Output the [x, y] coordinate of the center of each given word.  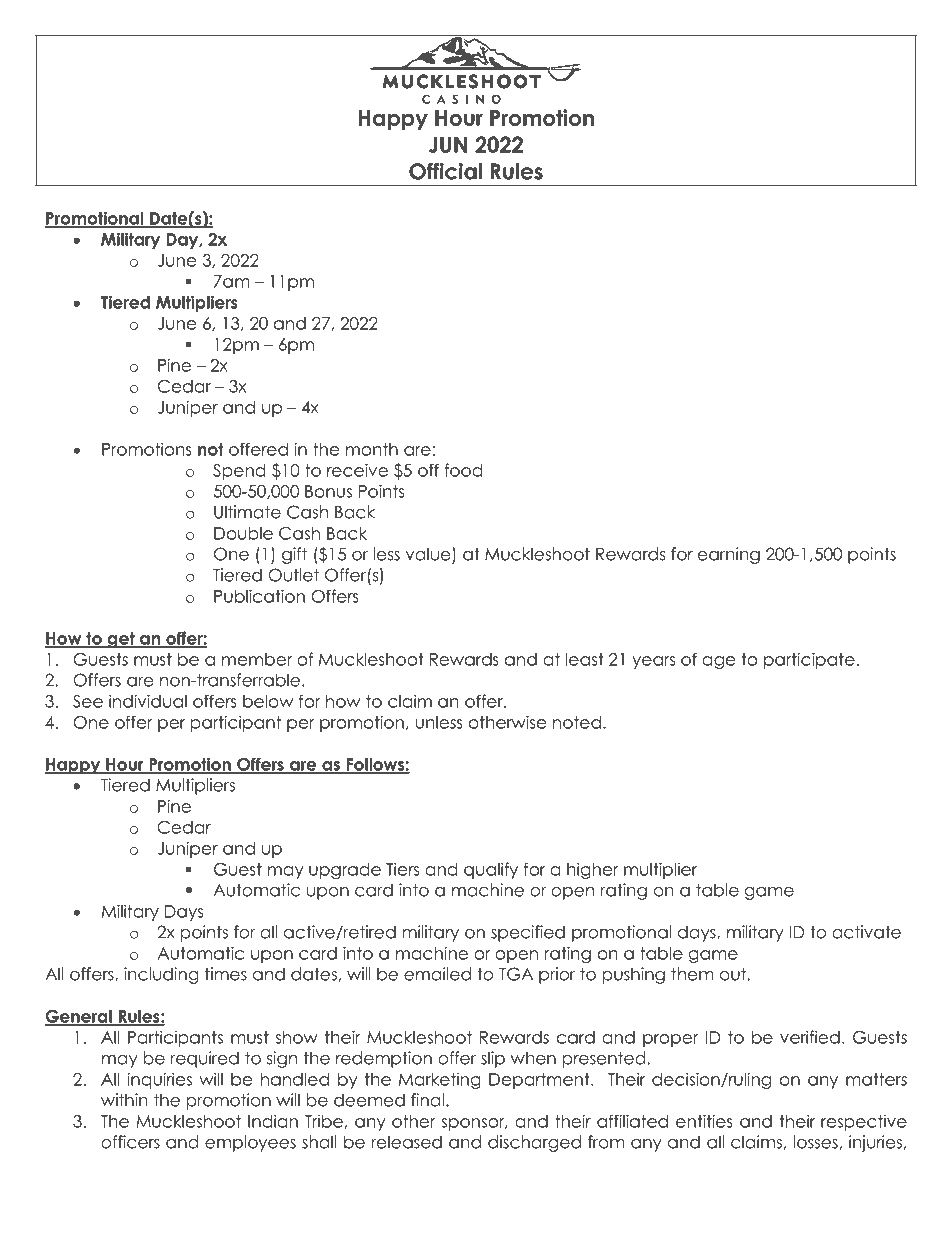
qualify [491, 870]
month [372, 449]
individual [148, 701]
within [124, 1100]
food [463, 470]
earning [729, 555]
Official [445, 171]
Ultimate [247, 512]
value [428, 554]
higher [593, 870]
